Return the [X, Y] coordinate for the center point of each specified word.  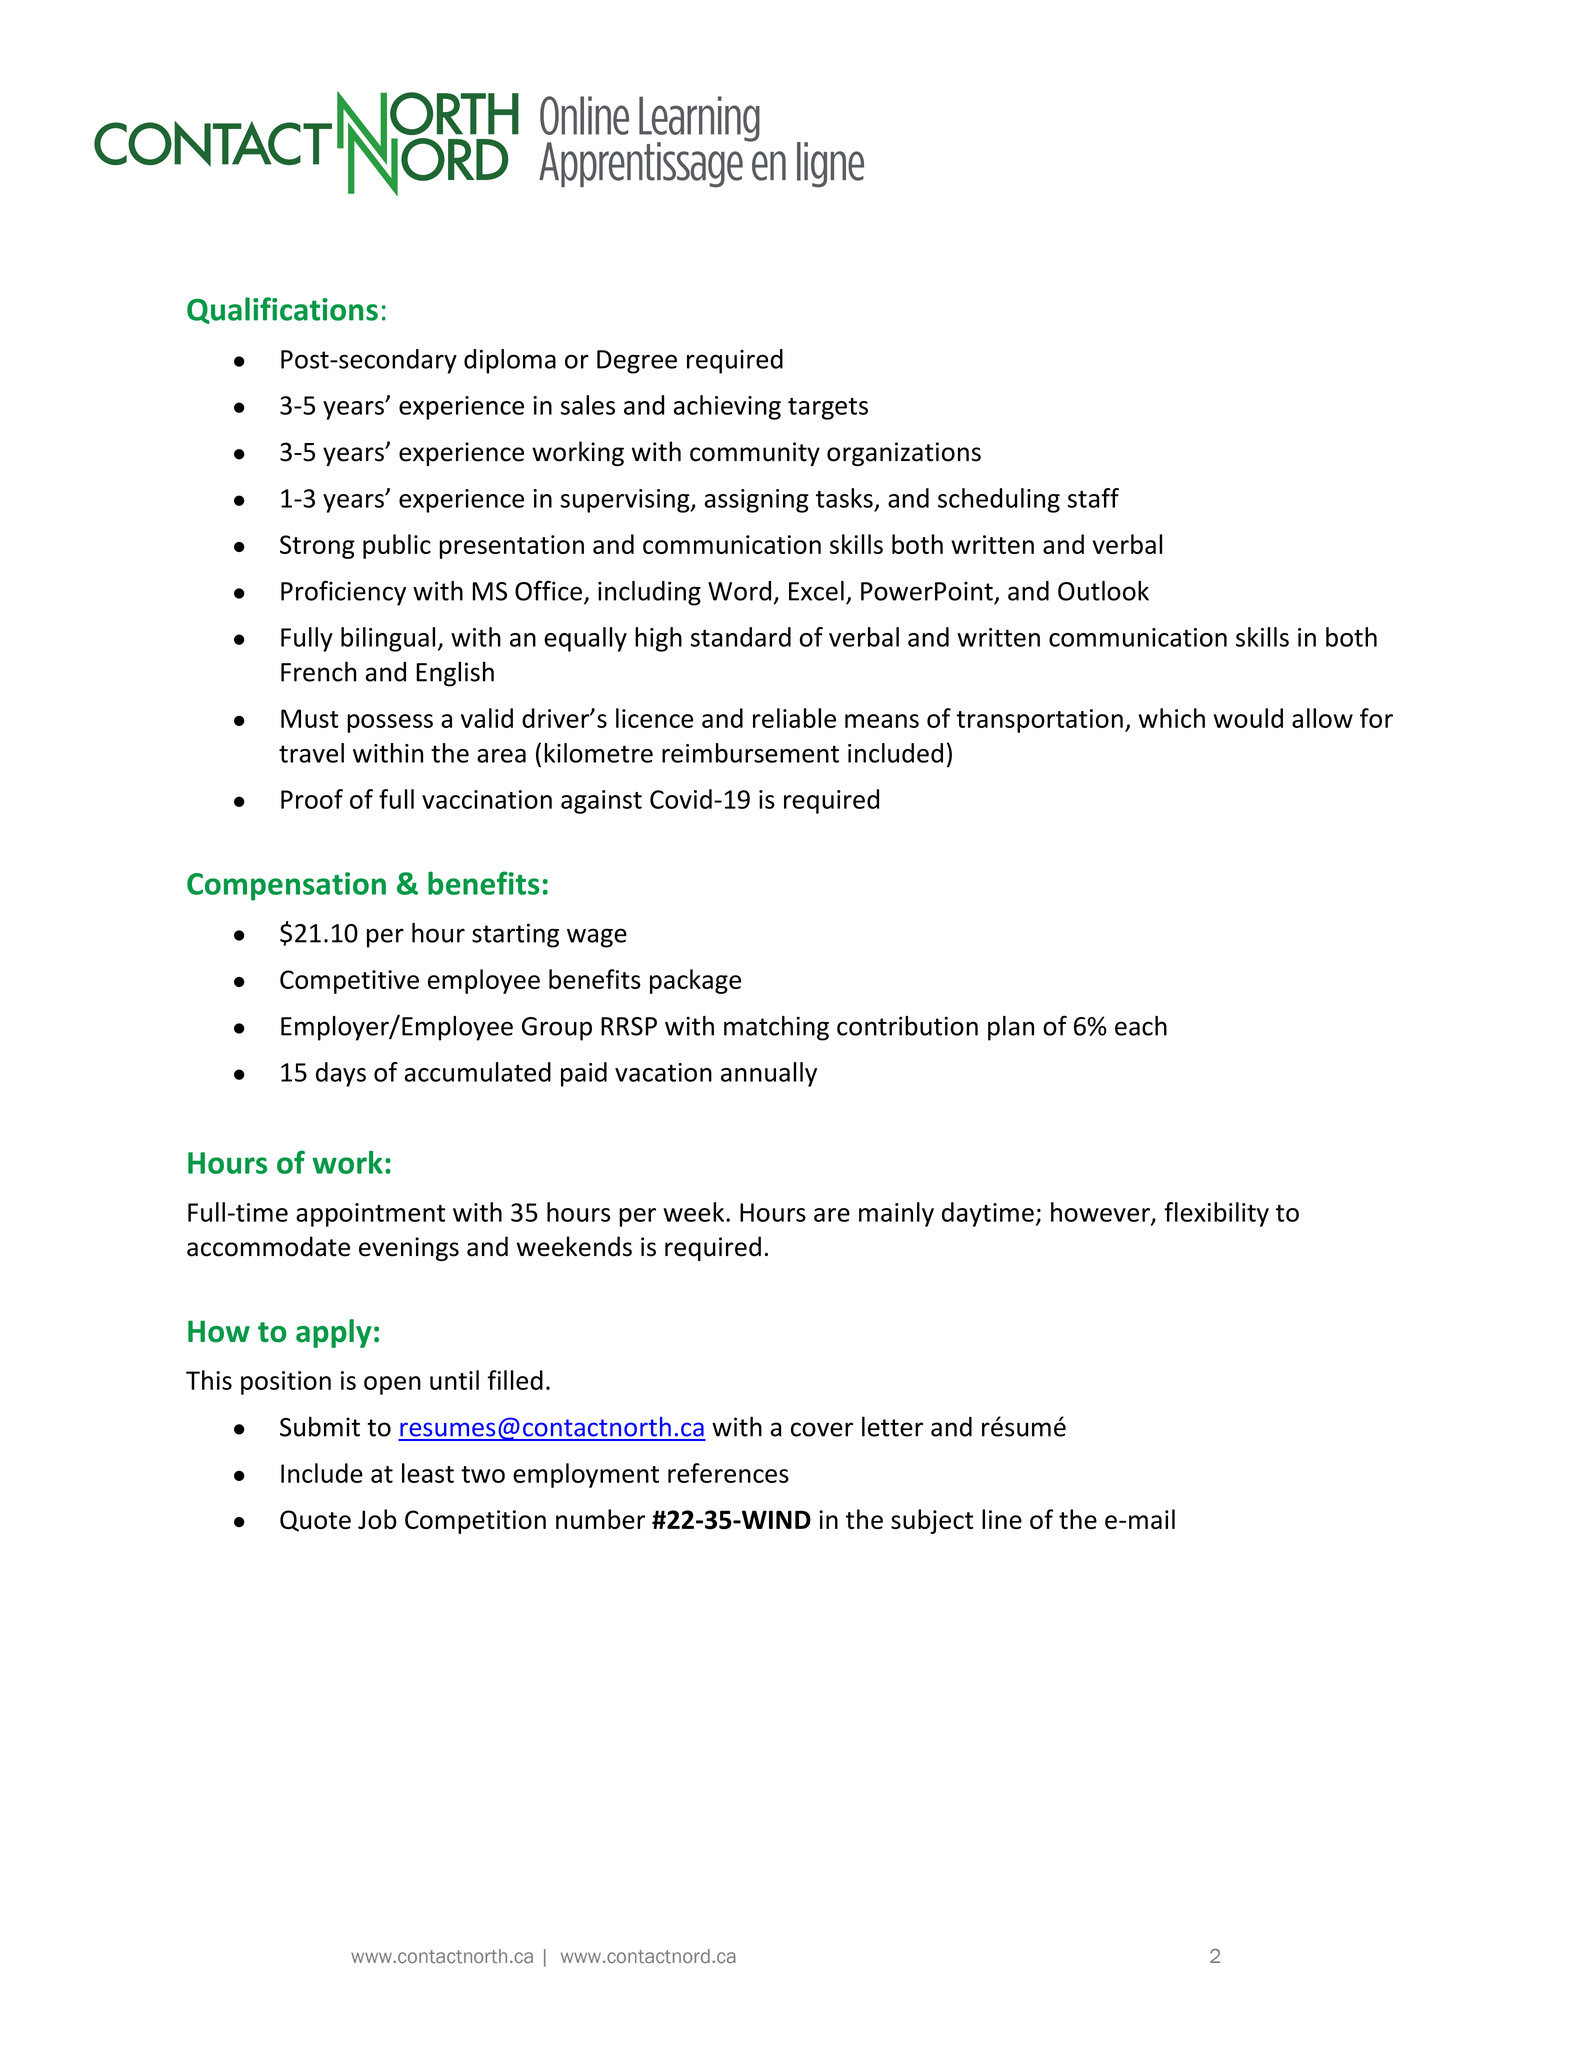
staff [1093, 498]
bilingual [388, 639]
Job [377, 1519]
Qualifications [282, 310]
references [728, 1473]
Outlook [1103, 591]
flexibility [1216, 1214]
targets [828, 409]
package [695, 981]
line [1002, 1519]
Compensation [286, 886]
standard [741, 637]
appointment [370, 1215]
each [1141, 1026]
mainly [896, 1214]
